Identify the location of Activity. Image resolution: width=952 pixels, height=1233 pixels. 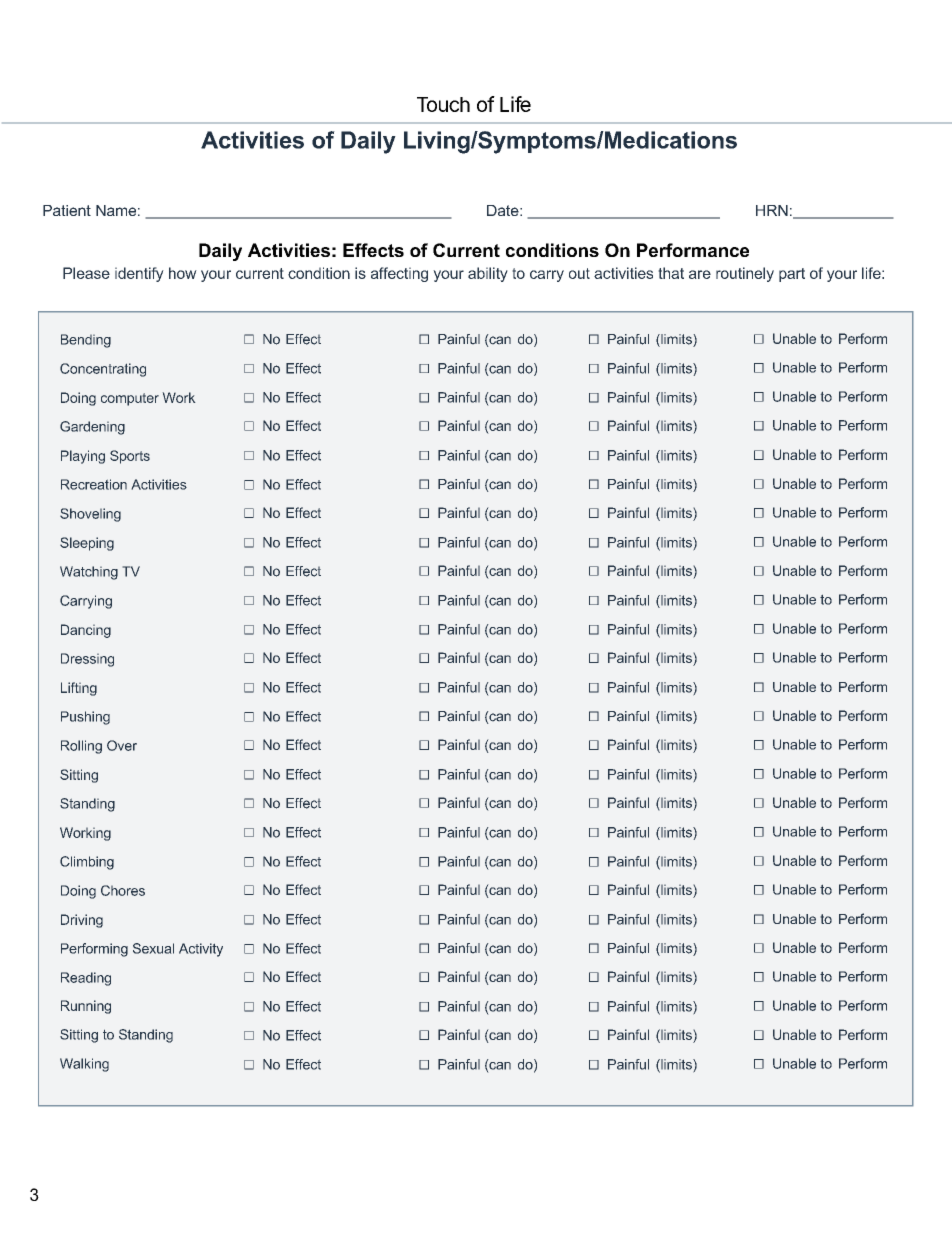
(201, 950).
